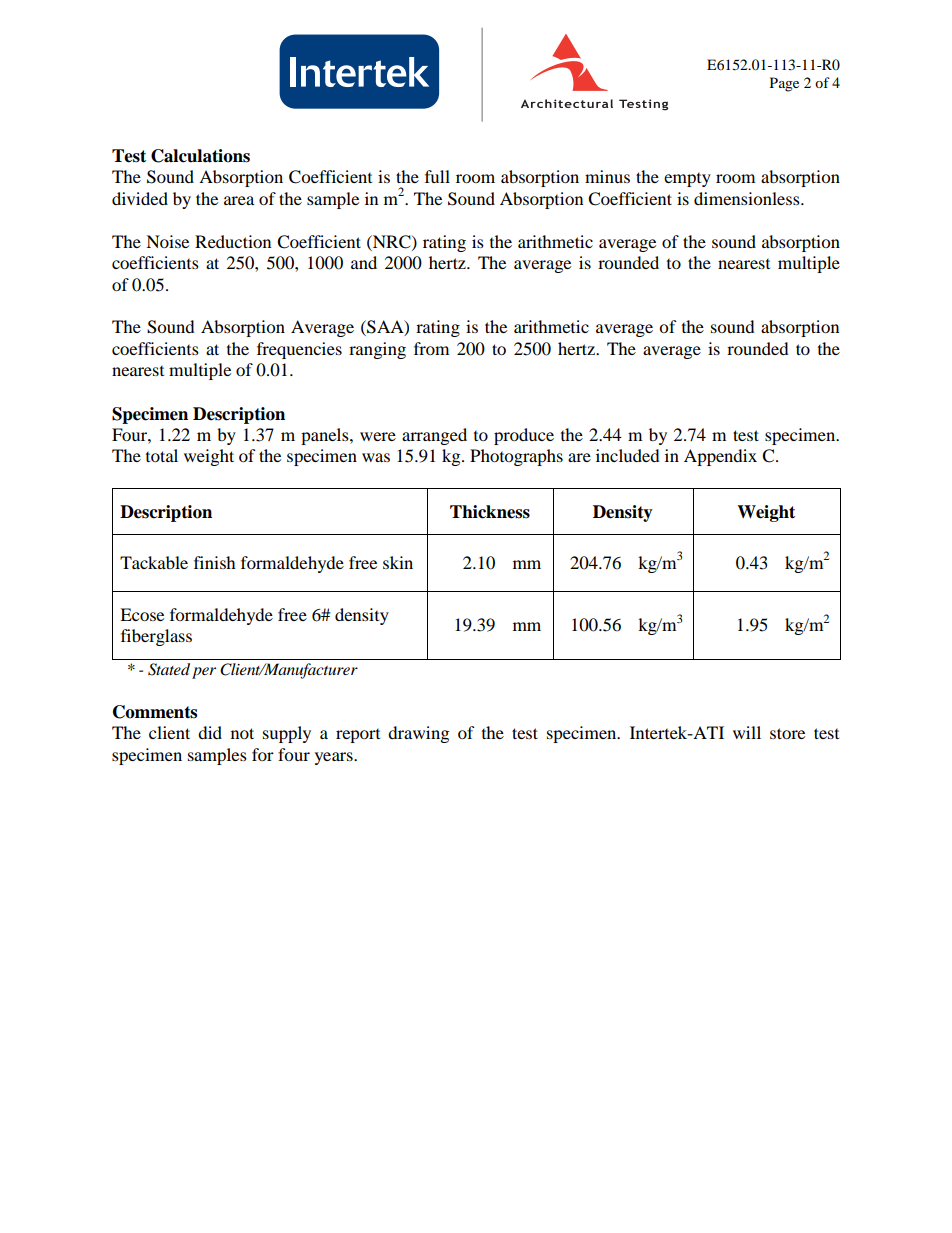  What do you see at coordinates (215, 562) in the screenshot?
I see `finish` at bounding box center [215, 562].
